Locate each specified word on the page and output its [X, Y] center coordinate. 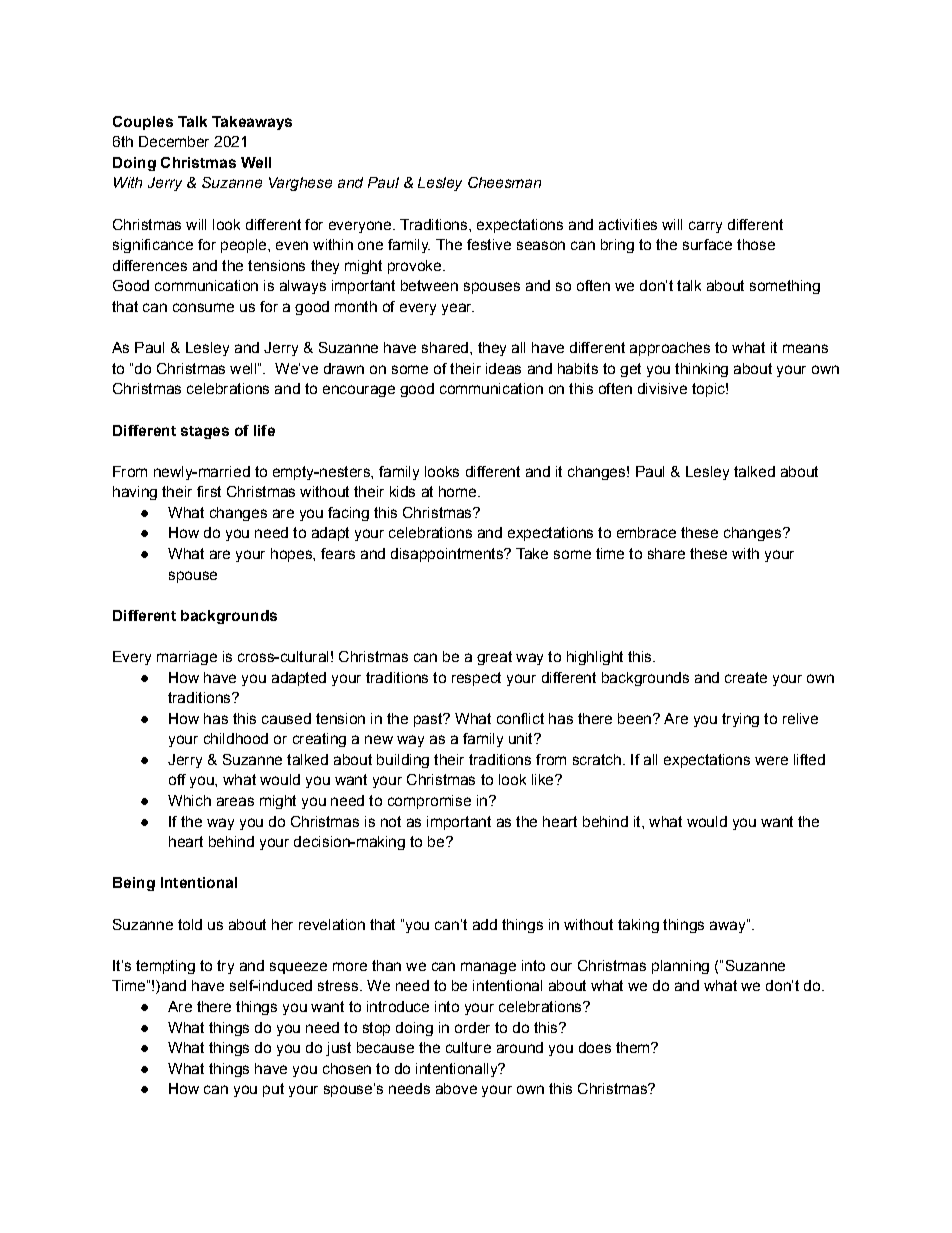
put [273, 1090]
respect [476, 679]
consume [203, 307]
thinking [701, 370]
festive [489, 244]
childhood [236, 738]
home [459, 491]
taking [638, 926]
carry [705, 227]
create [746, 677]
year [458, 309]
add [485, 924]
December [174, 141]
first [209, 491]
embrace [646, 532]
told [190, 924]
